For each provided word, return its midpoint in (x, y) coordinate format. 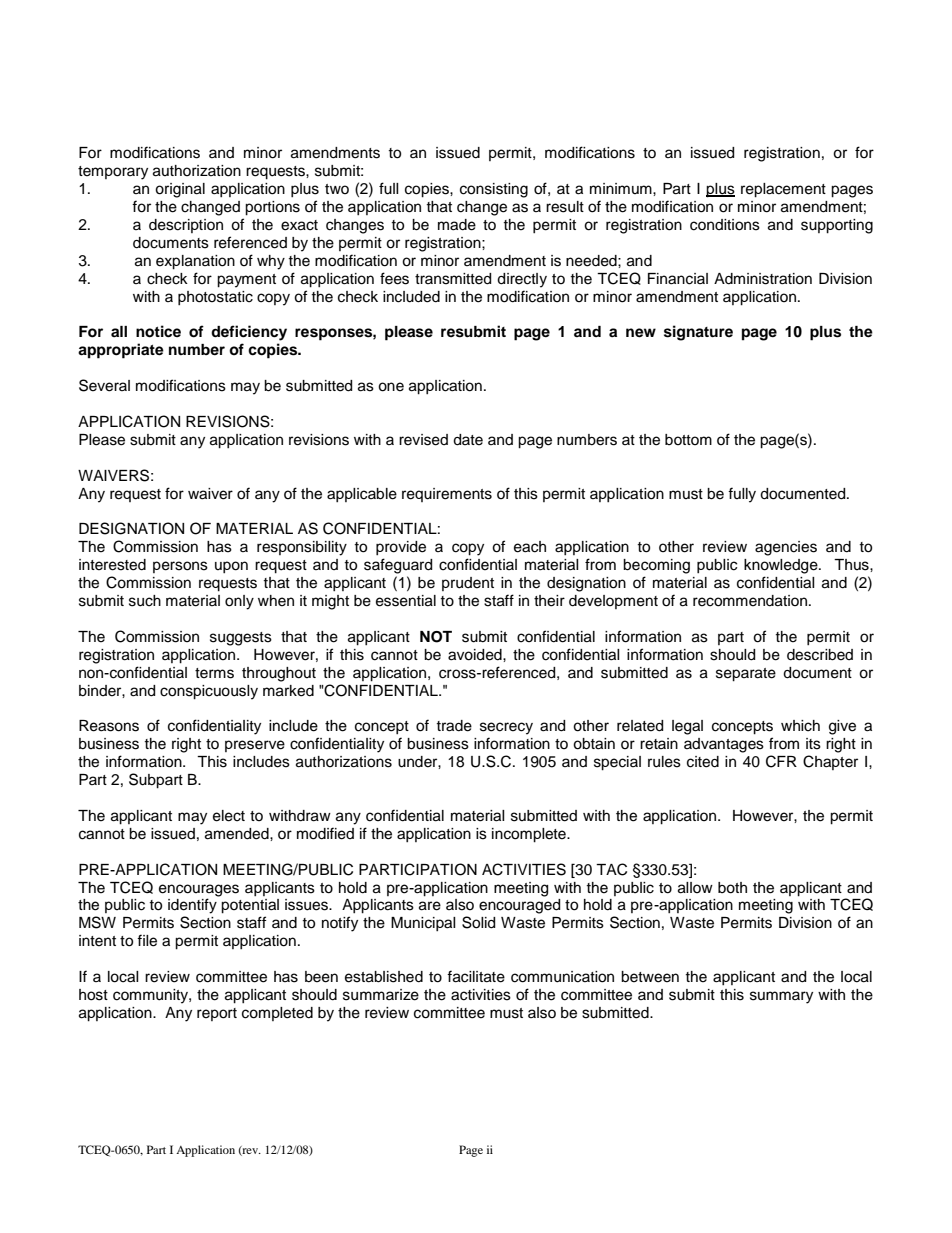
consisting (494, 190)
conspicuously (209, 692)
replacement (783, 190)
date (468, 440)
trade (454, 726)
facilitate (476, 976)
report (217, 1014)
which (800, 726)
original (180, 190)
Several (104, 385)
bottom (688, 439)
